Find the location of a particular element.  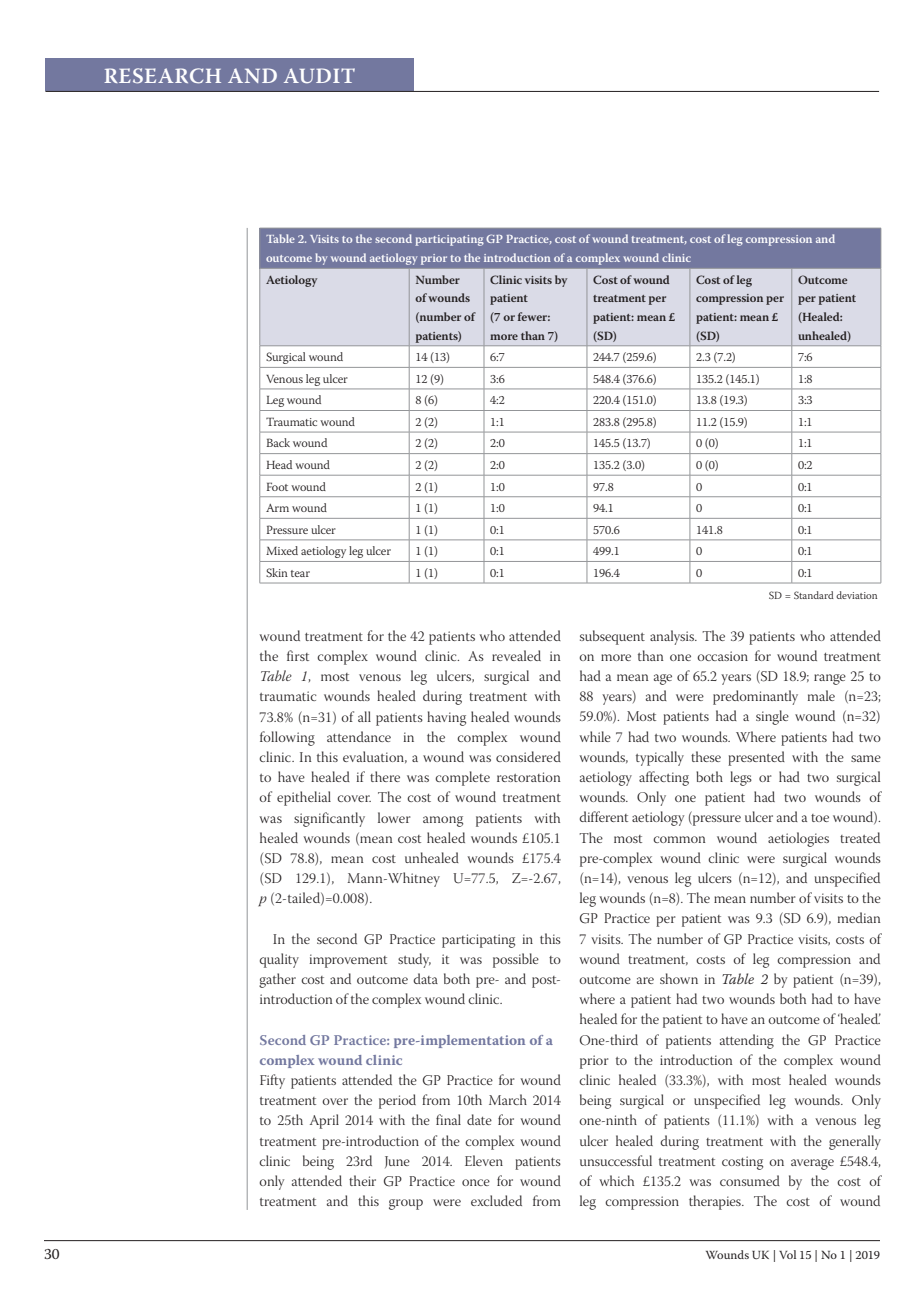

excluded is located at coordinates (496, 1200).
